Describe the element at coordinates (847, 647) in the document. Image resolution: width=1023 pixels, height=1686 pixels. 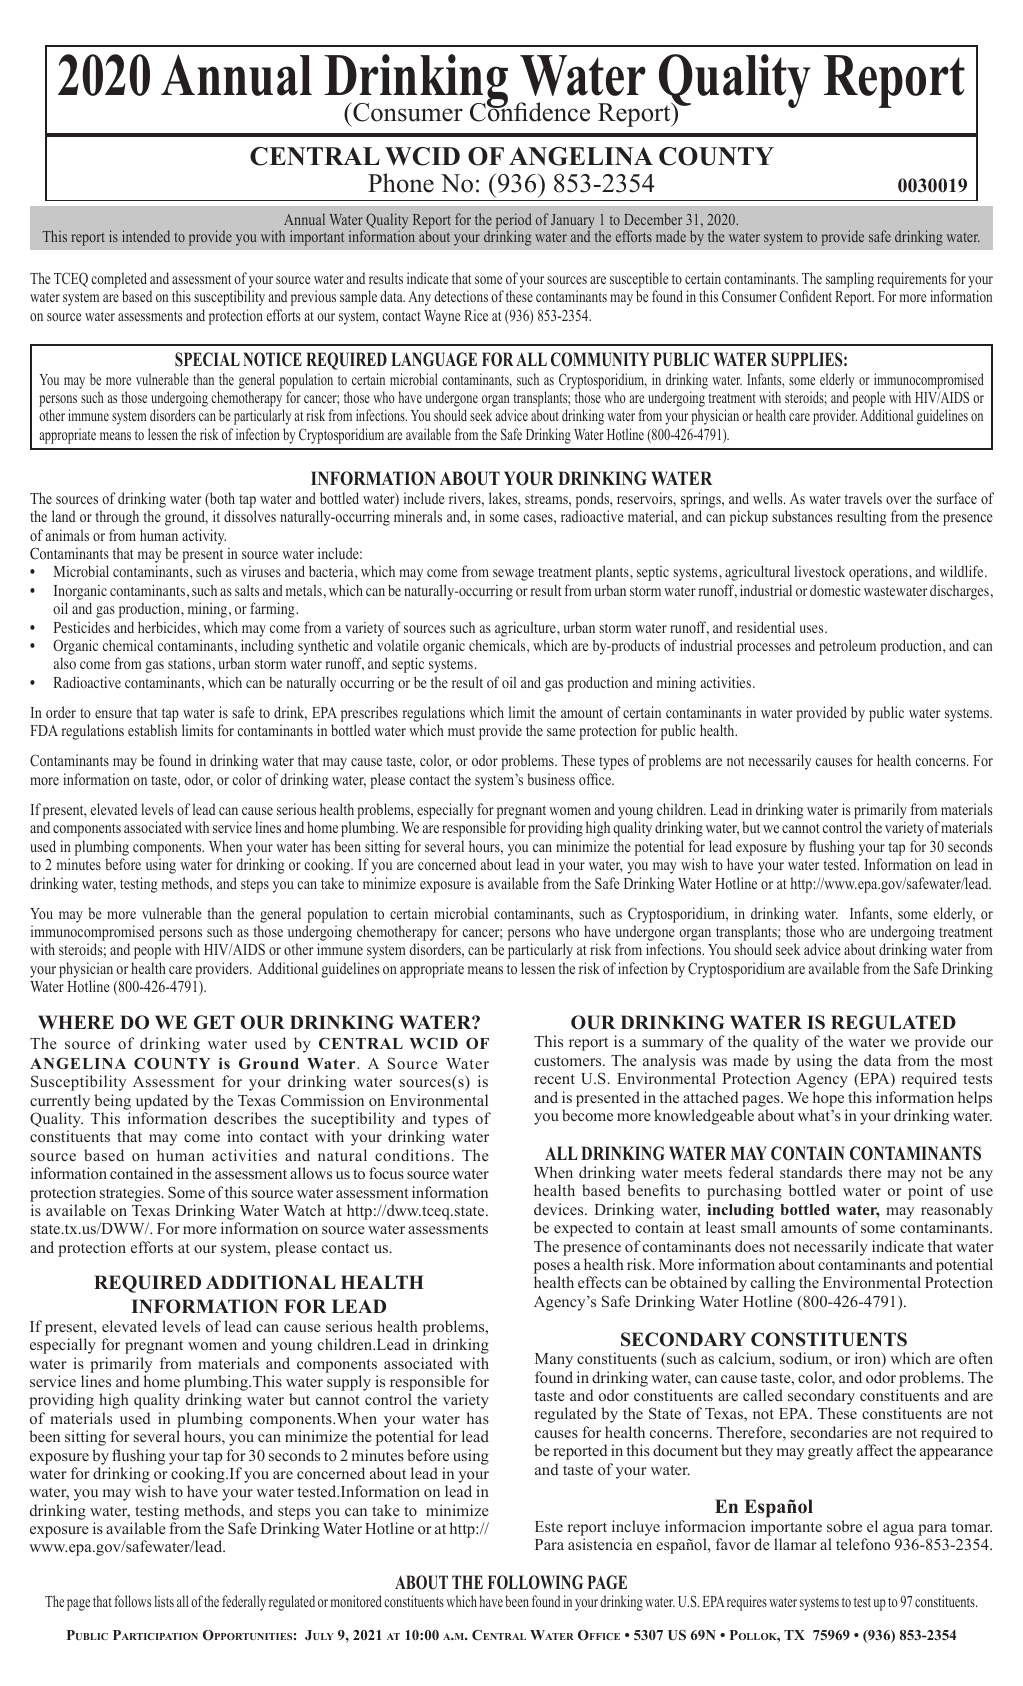
I see `petroleum` at that location.
